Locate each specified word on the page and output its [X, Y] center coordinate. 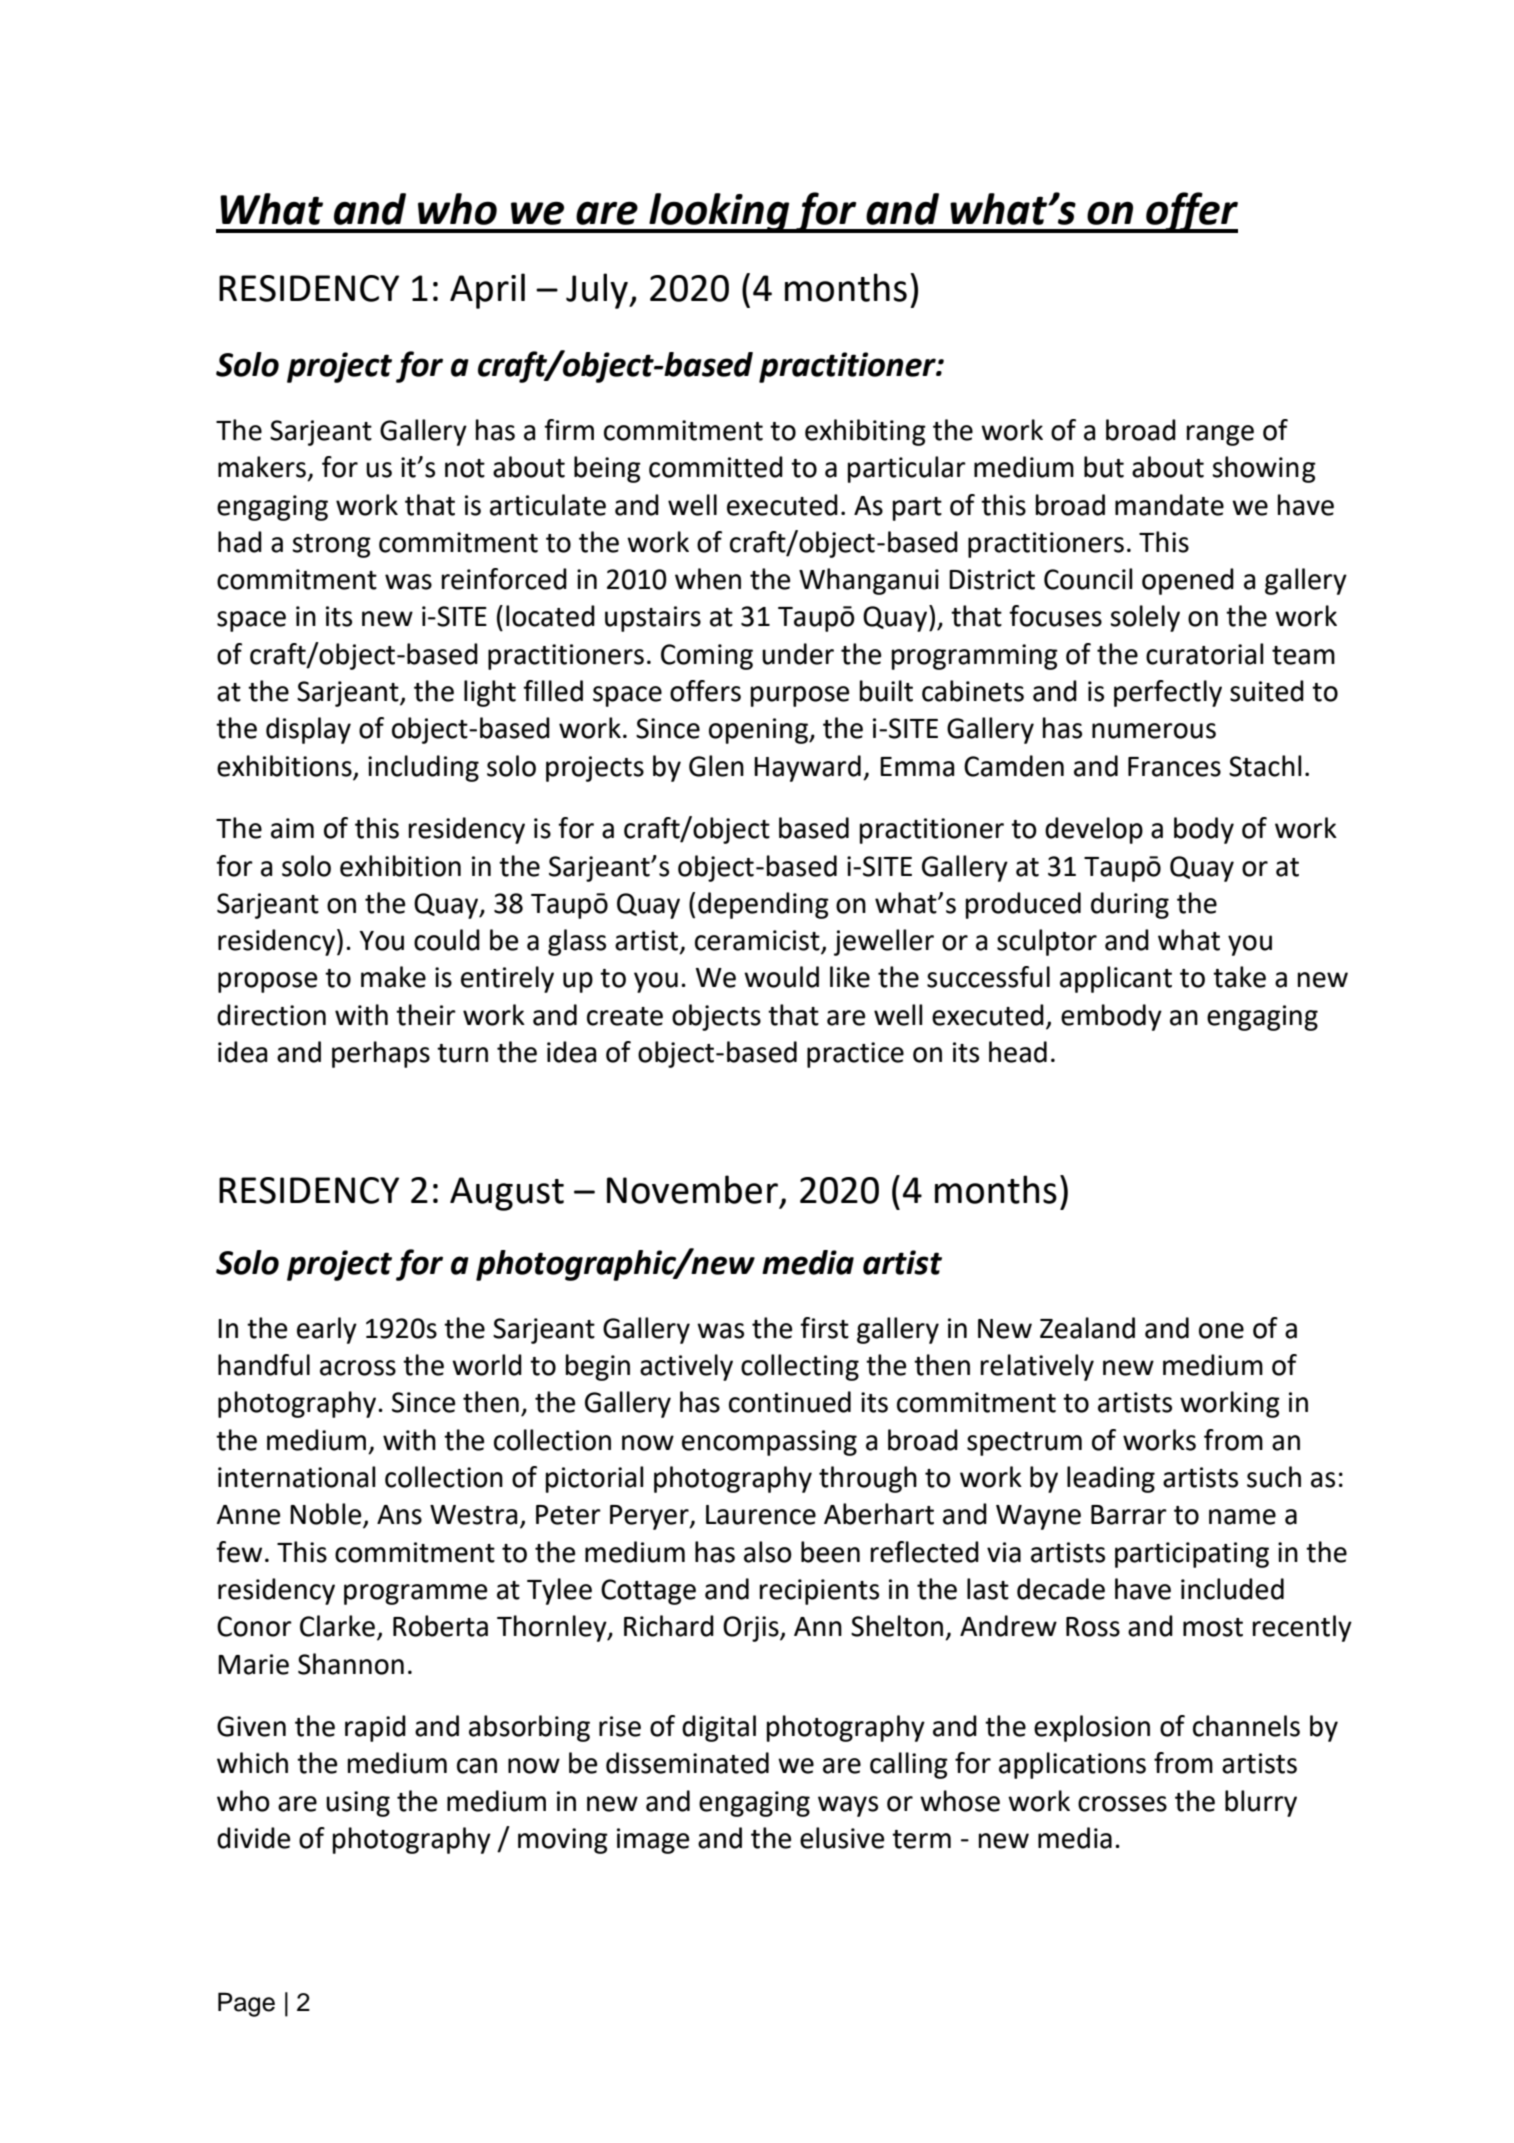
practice [855, 1055]
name [1242, 1517]
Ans [399, 1515]
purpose [800, 696]
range [1220, 435]
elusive [842, 1838]
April [487, 291]
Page [246, 2004]
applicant [1116, 979]
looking [719, 213]
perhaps [381, 1054]
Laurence [761, 1515]
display [308, 730]
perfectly [1168, 693]
